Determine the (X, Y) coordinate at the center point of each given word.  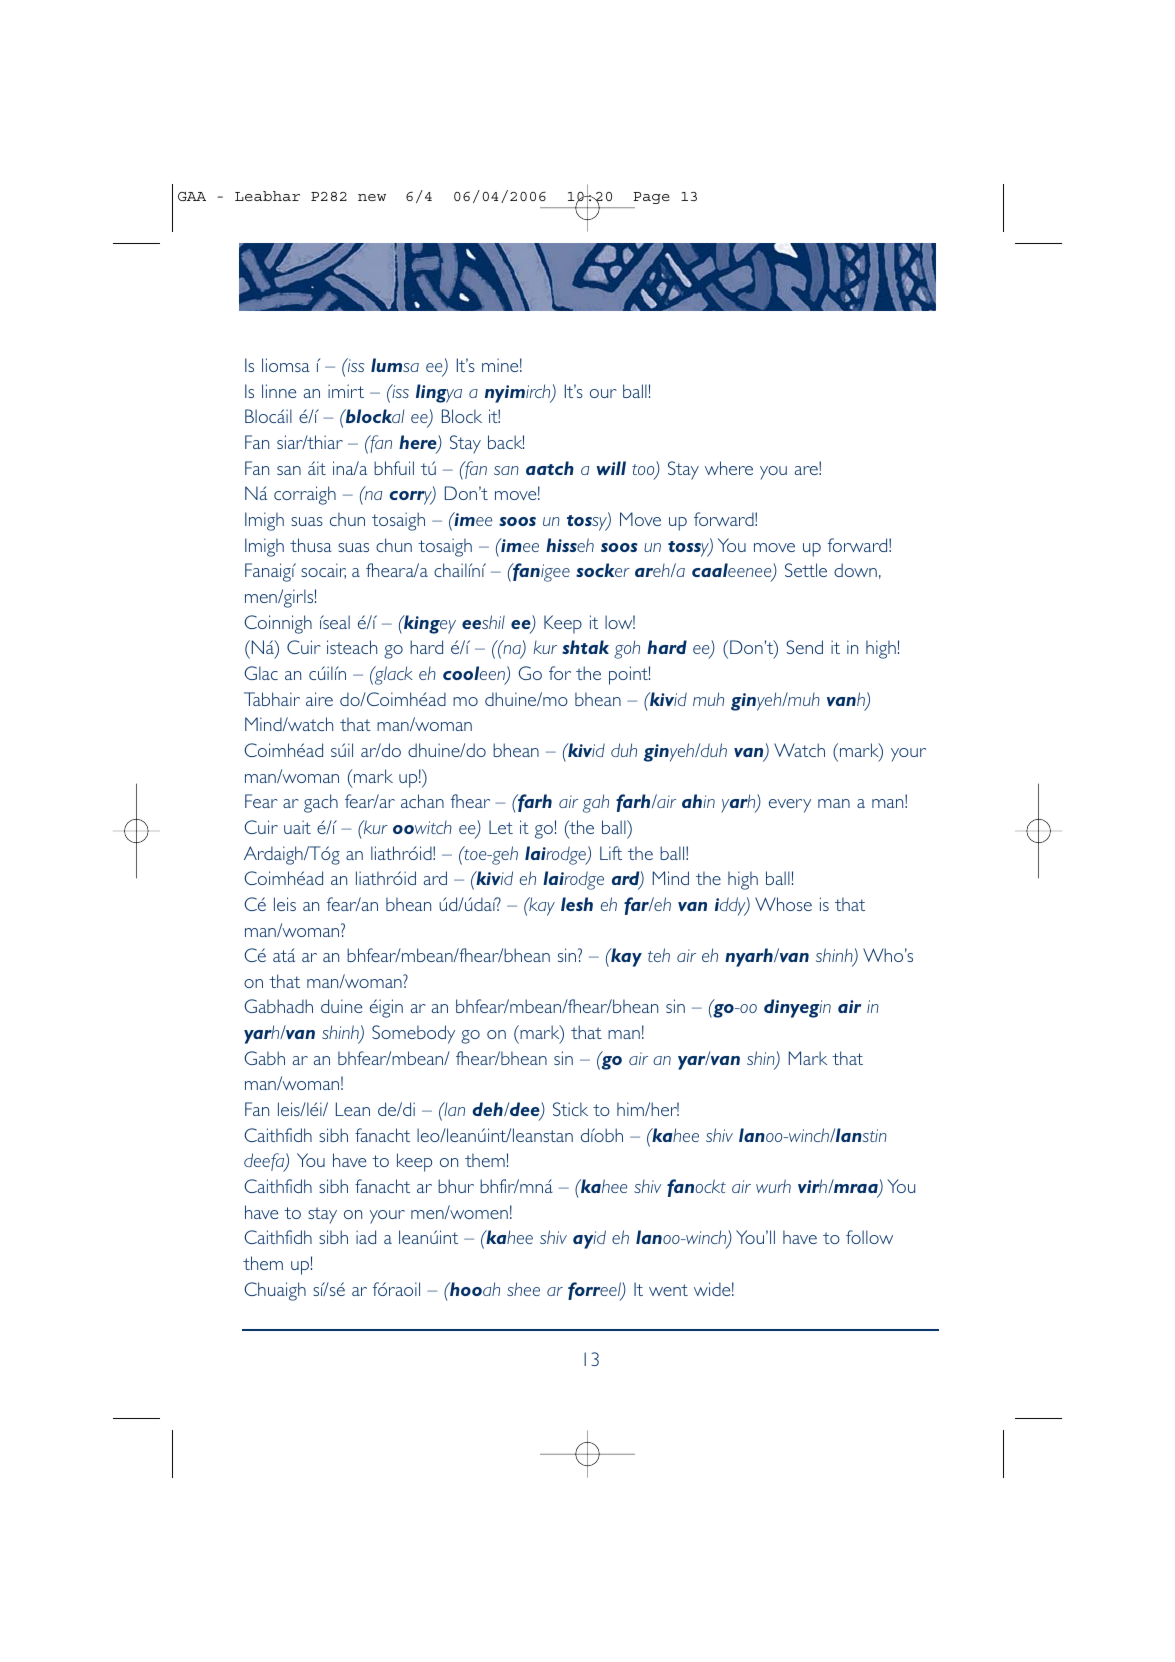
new (372, 197)
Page (652, 198)
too (644, 471)
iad (366, 1237)
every (790, 806)
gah (596, 803)
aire (319, 699)
